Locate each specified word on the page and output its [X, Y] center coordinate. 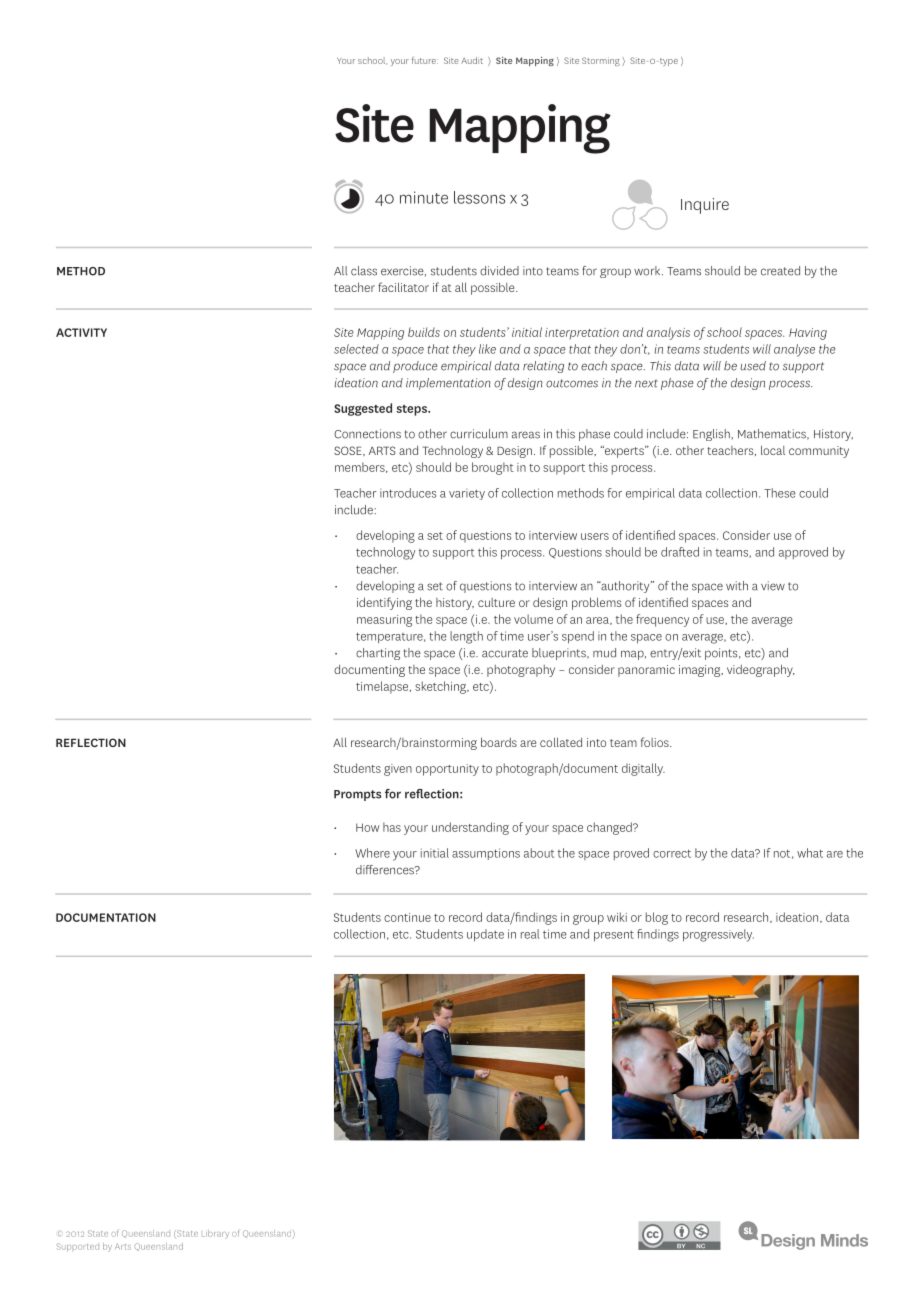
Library [215, 1234]
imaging [701, 671]
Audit [472, 60]
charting [378, 654]
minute [424, 197]
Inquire [705, 206]
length [466, 637]
